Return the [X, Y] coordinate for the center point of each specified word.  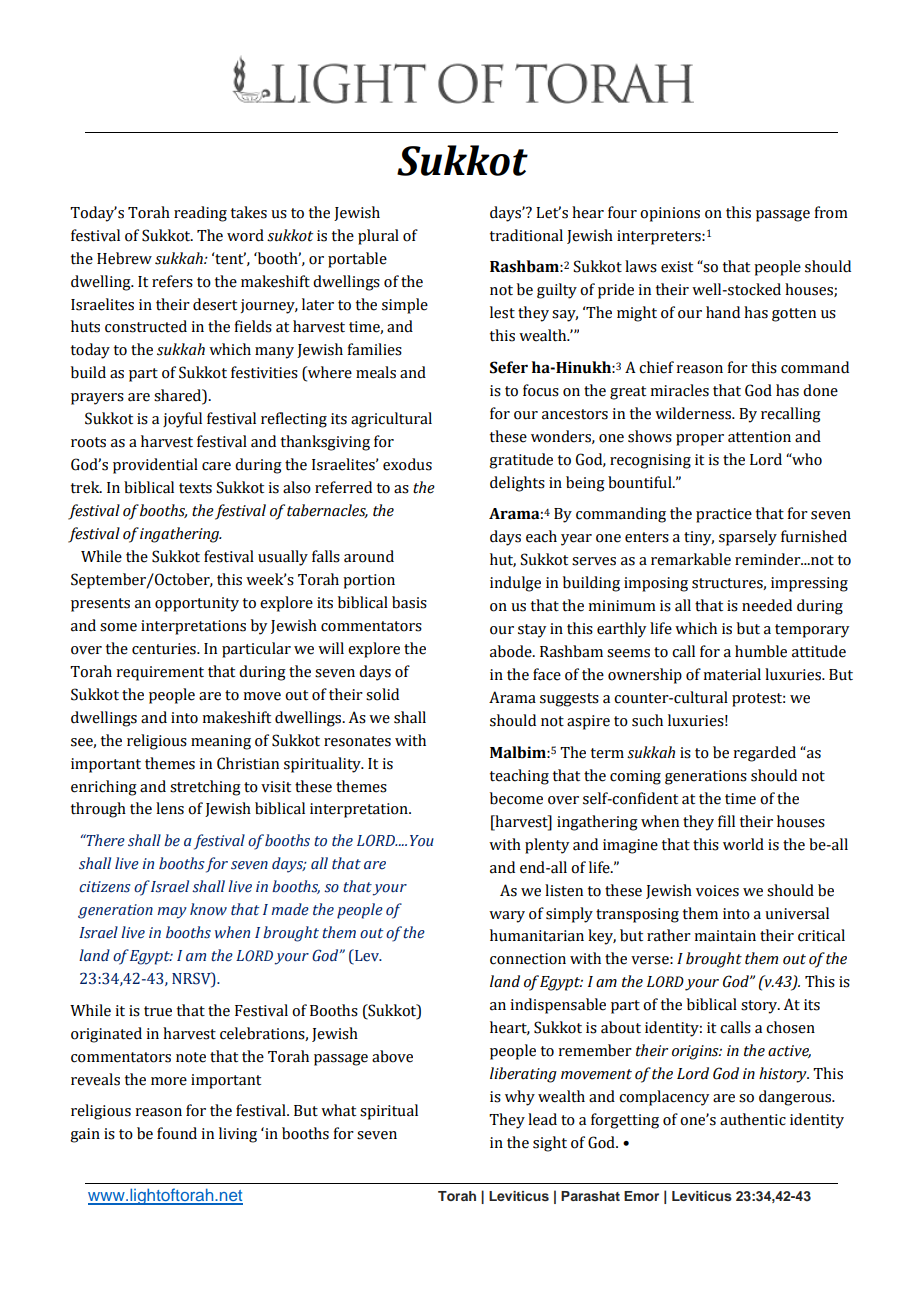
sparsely [748, 538]
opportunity [197, 604]
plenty [547, 846]
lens [170, 808]
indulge [515, 584]
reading [200, 214]
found [177, 1133]
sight [550, 1144]
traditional [526, 235]
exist [677, 267]
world [743, 844]
